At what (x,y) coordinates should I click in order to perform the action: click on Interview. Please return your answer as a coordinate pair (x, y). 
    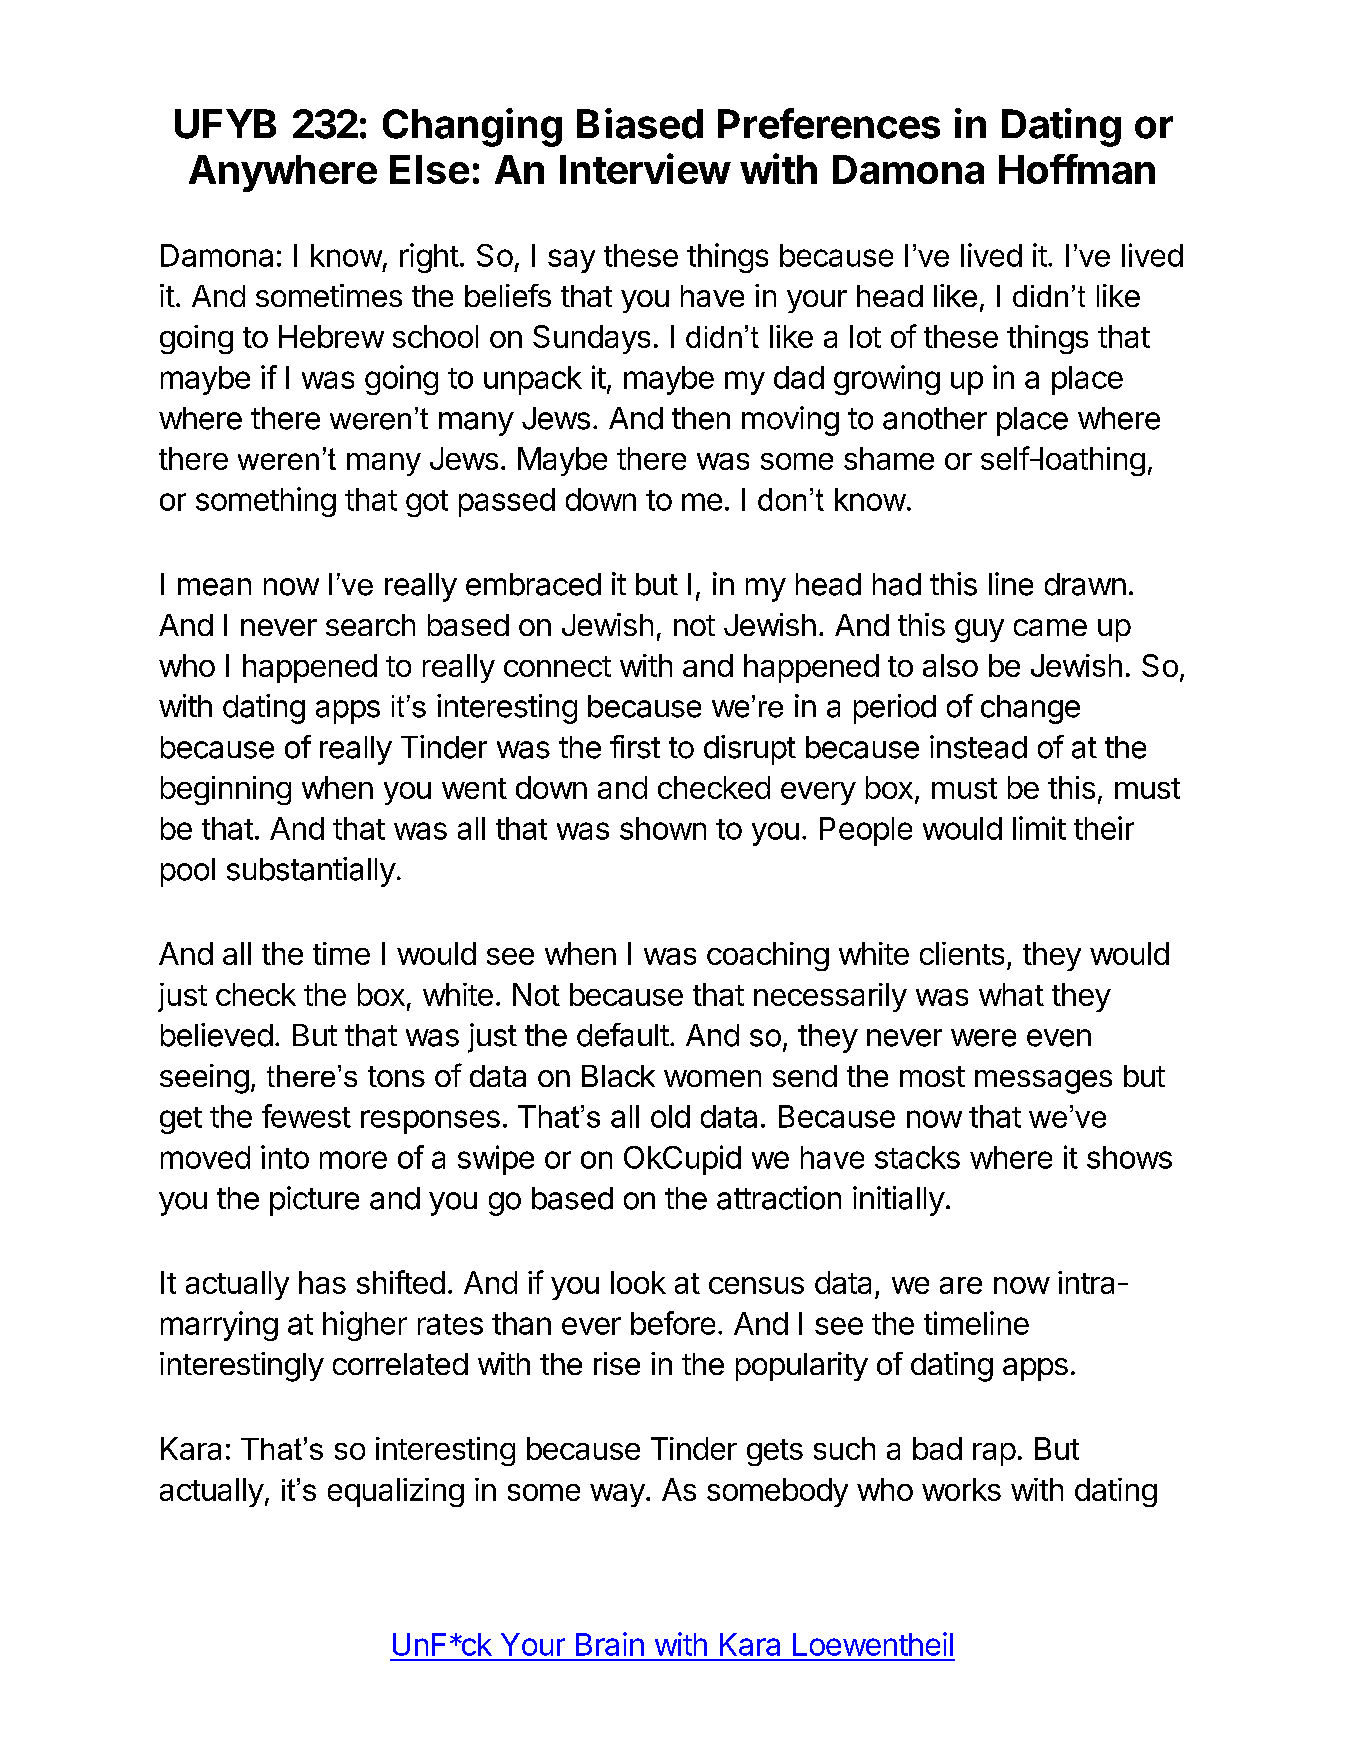
    Looking at the image, I should click on (645, 168).
